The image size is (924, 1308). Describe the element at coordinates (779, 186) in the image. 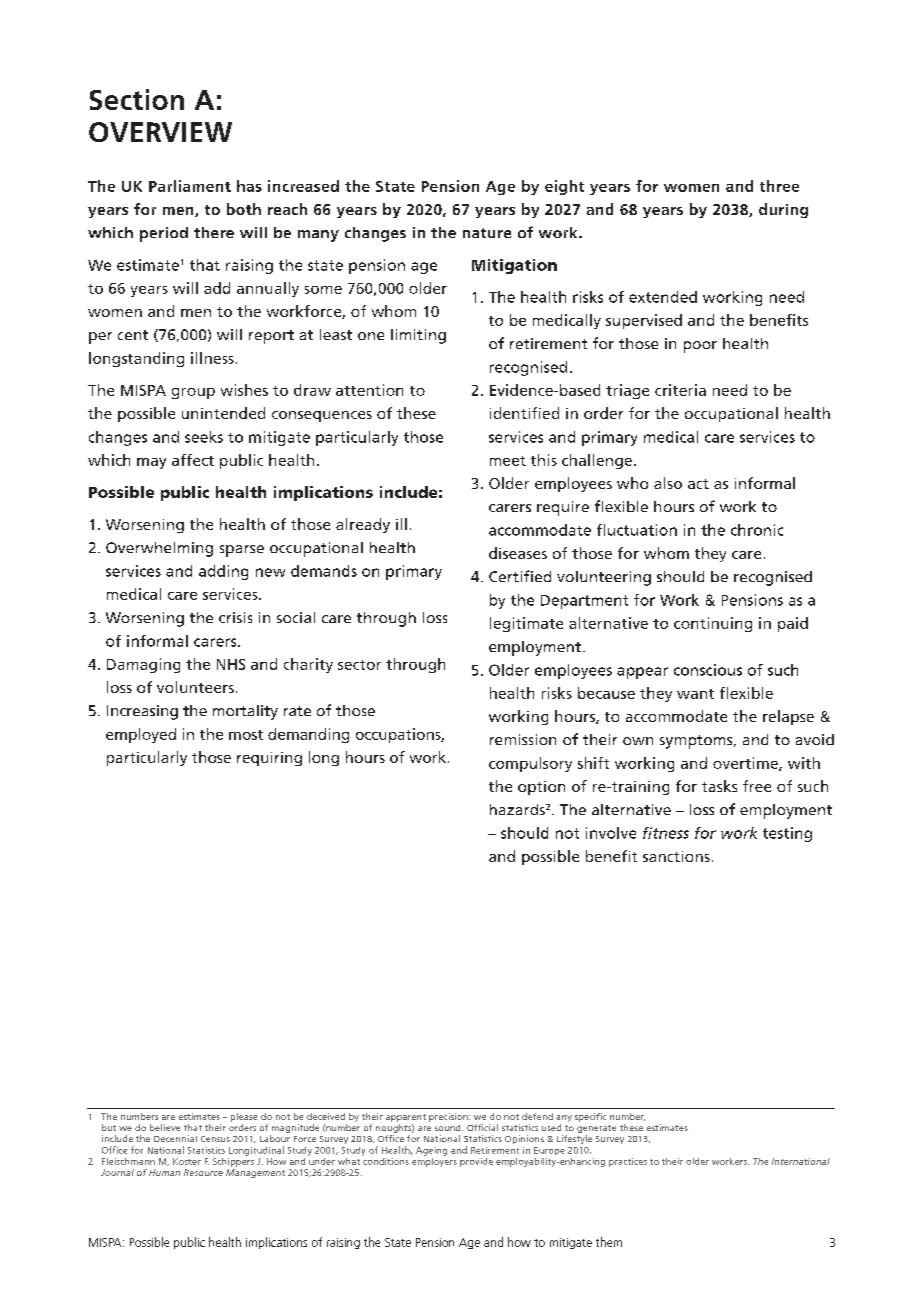

I see `three` at that location.
